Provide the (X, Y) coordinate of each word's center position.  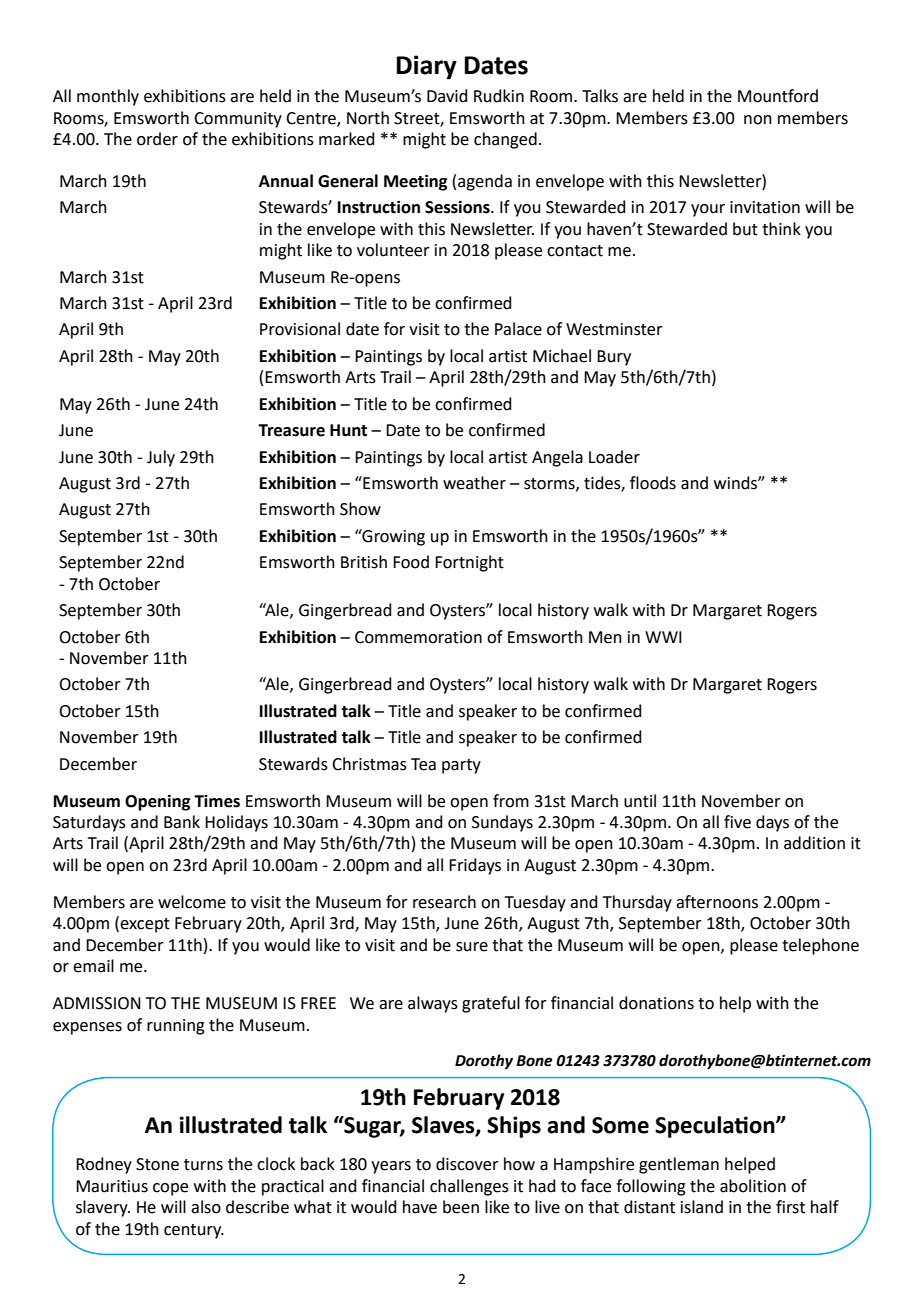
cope (170, 1189)
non (758, 120)
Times (217, 801)
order (157, 139)
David (447, 96)
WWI (663, 637)
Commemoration (418, 637)
